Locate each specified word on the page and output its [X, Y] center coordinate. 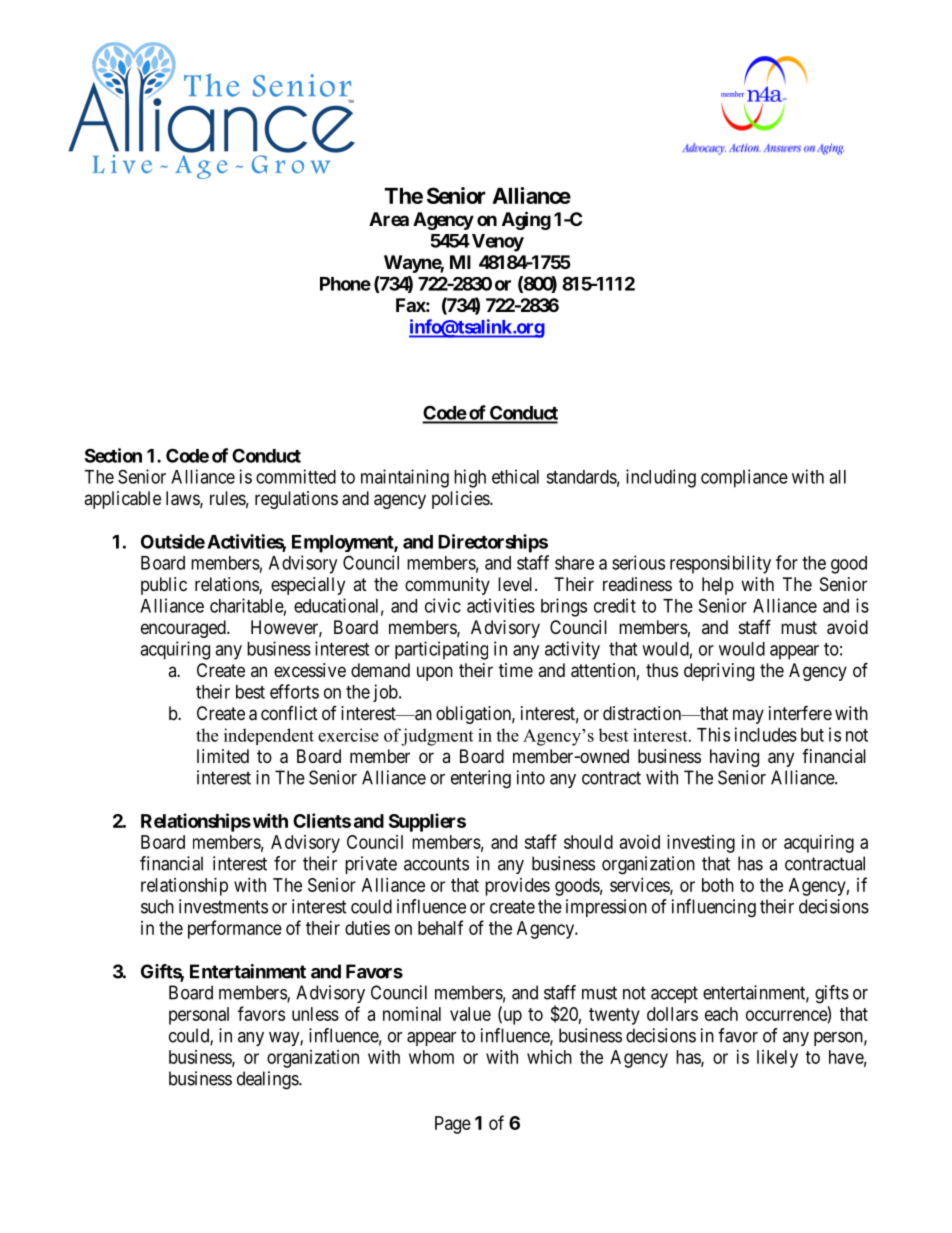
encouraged [184, 629]
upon [435, 673]
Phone [345, 284]
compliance [744, 478]
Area [389, 219]
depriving [719, 672]
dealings [268, 1080]
